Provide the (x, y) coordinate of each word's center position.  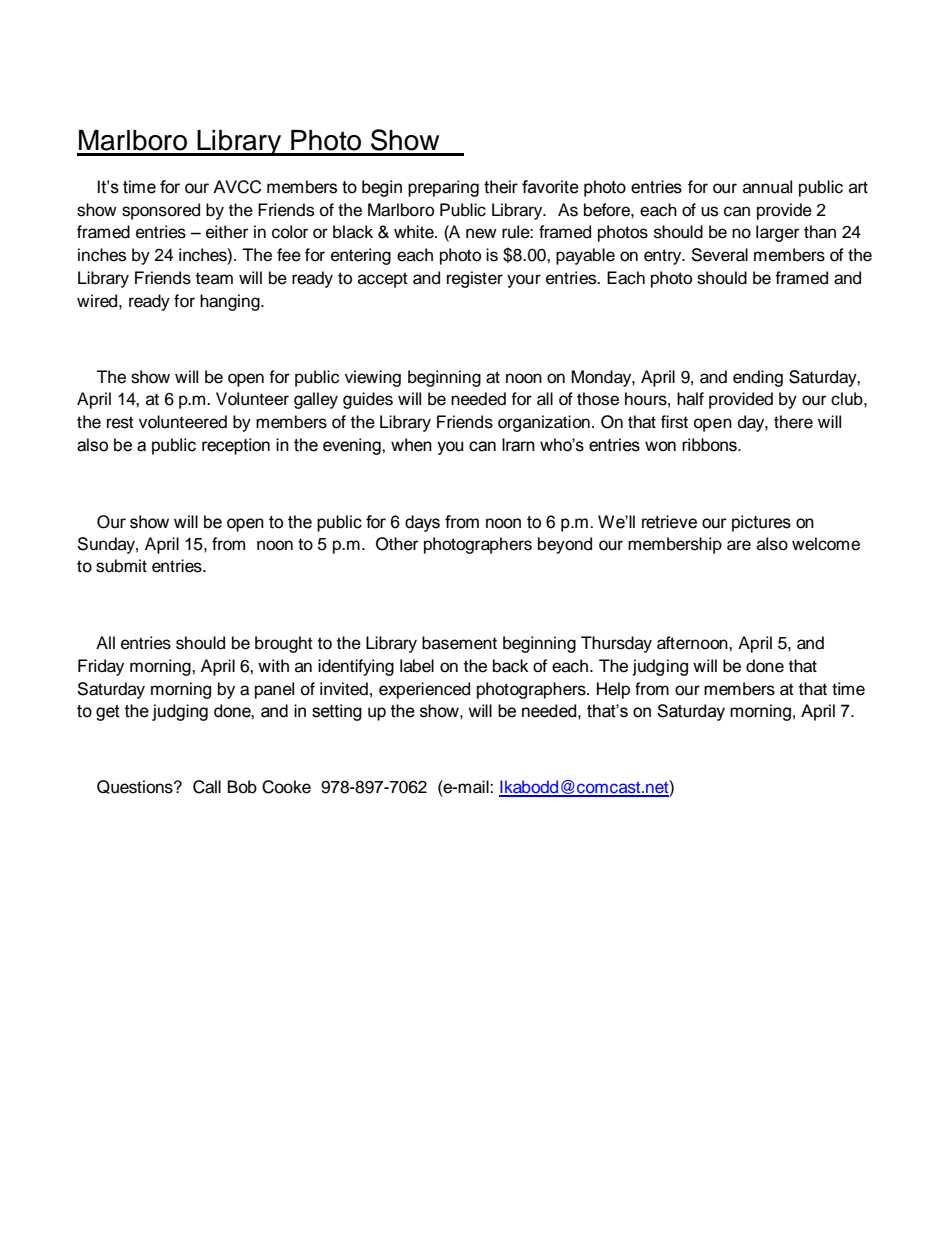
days (422, 523)
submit (121, 566)
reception (236, 446)
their (501, 187)
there (793, 422)
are (739, 545)
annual (767, 187)
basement (459, 643)
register (475, 279)
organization (544, 423)
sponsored (161, 211)
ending (758, 378)
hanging (231, 302)
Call (207, 787)
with (273, 665)
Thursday (616, 644)
